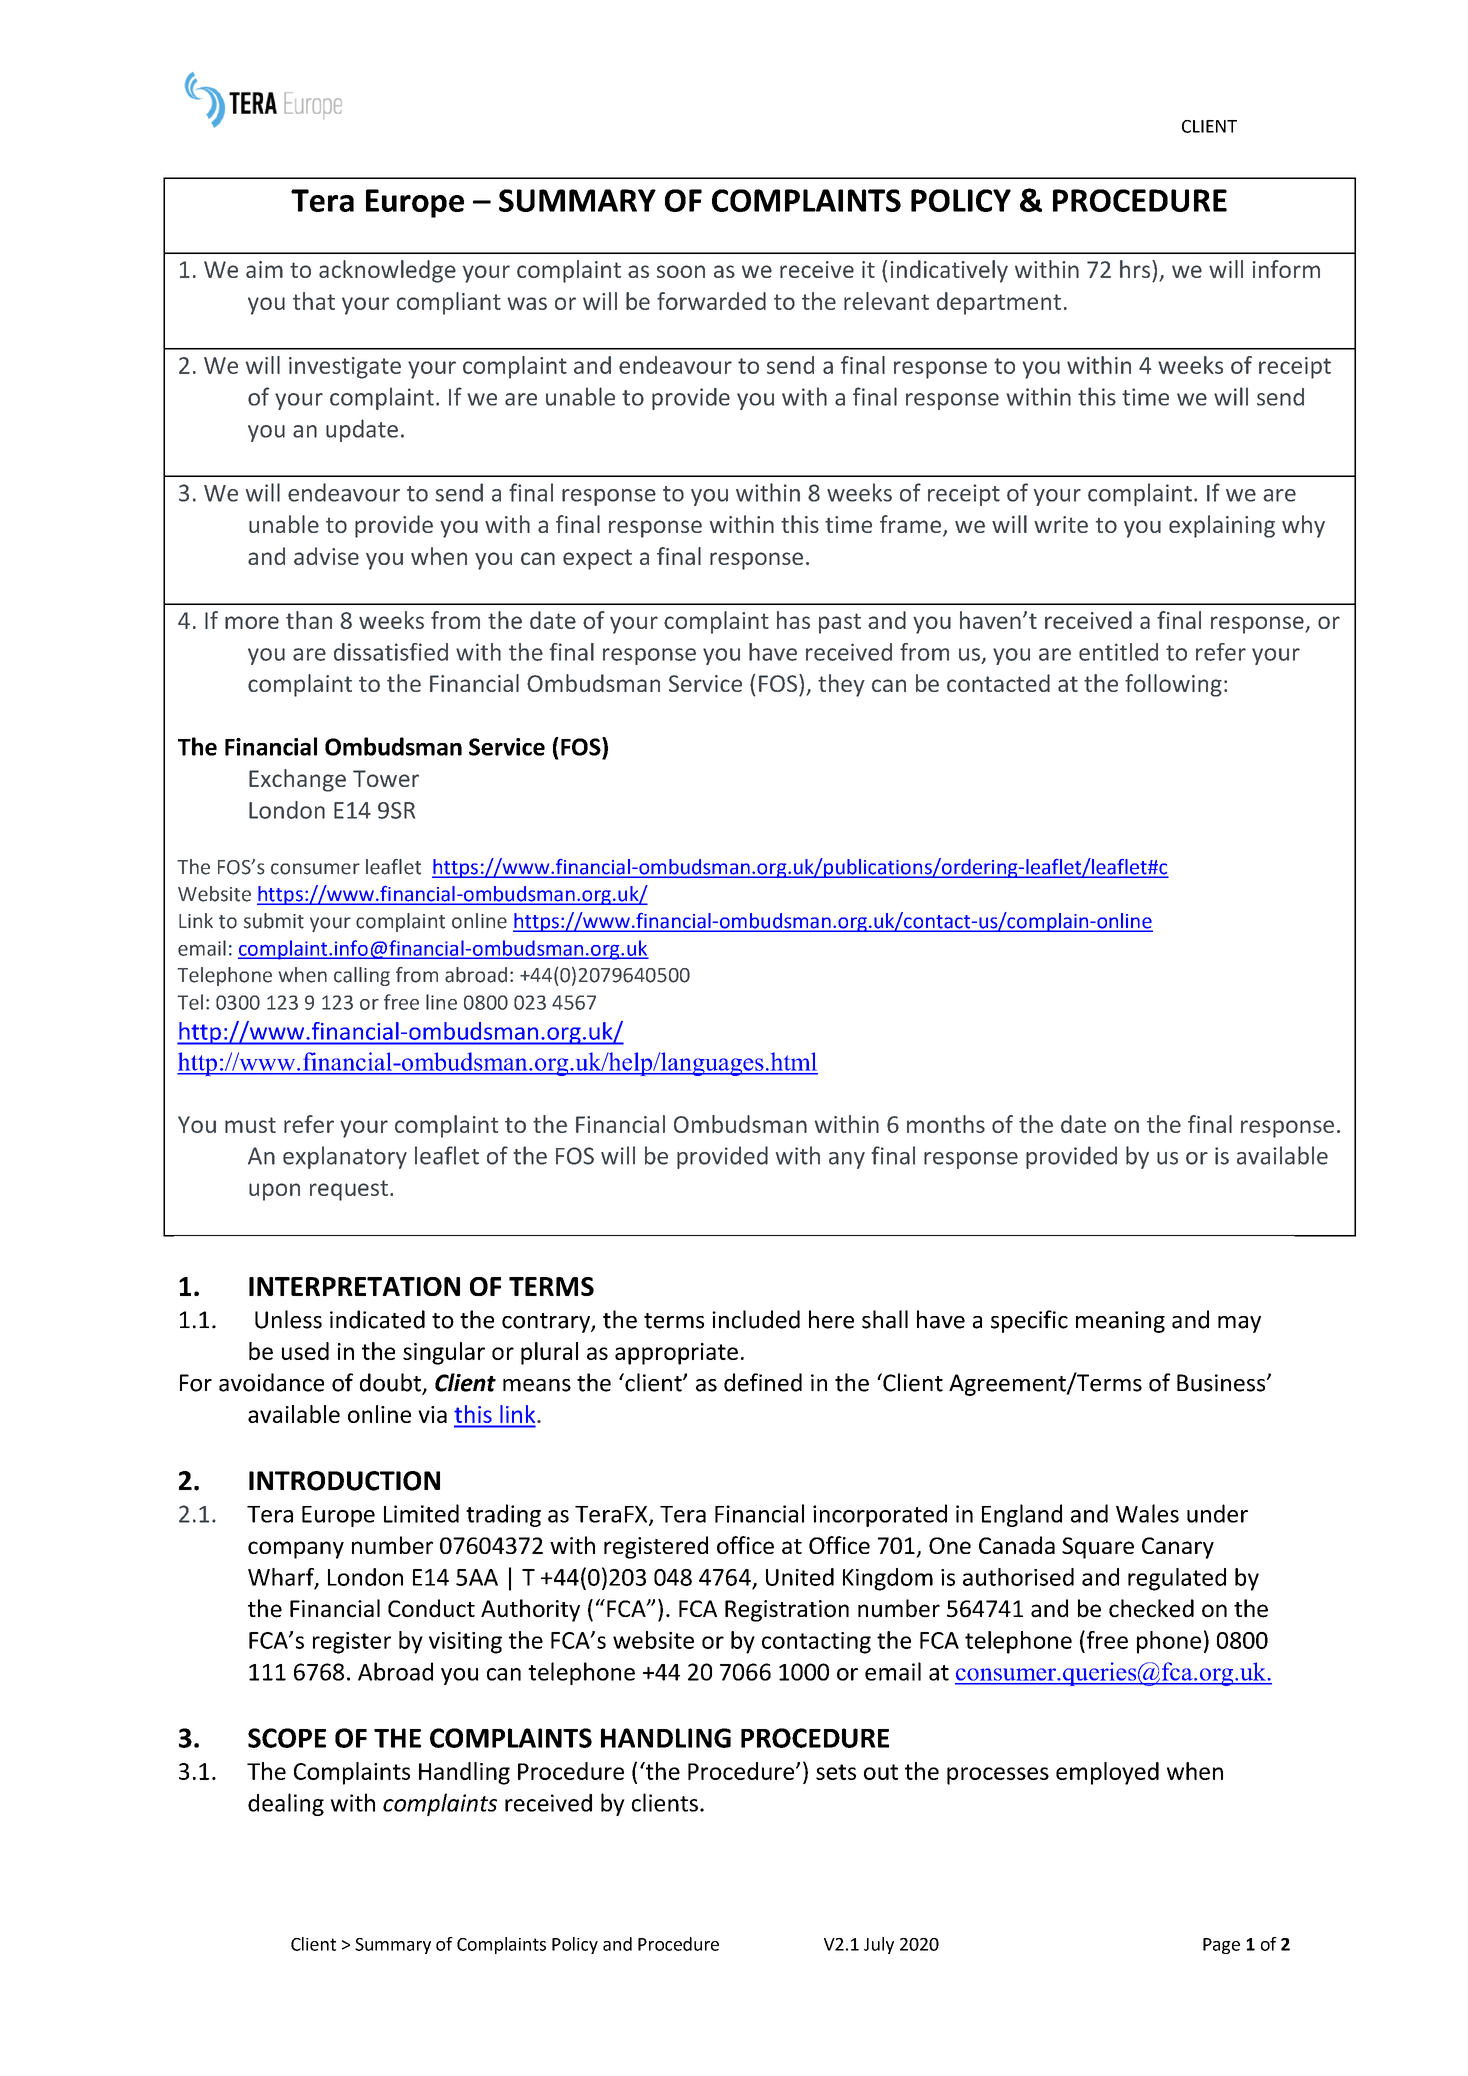 The image size is (1468, 2076). What do you see at coordinates (386, 778) in the screenshot?
I see `Tower` at bounding box center [386, 778].
